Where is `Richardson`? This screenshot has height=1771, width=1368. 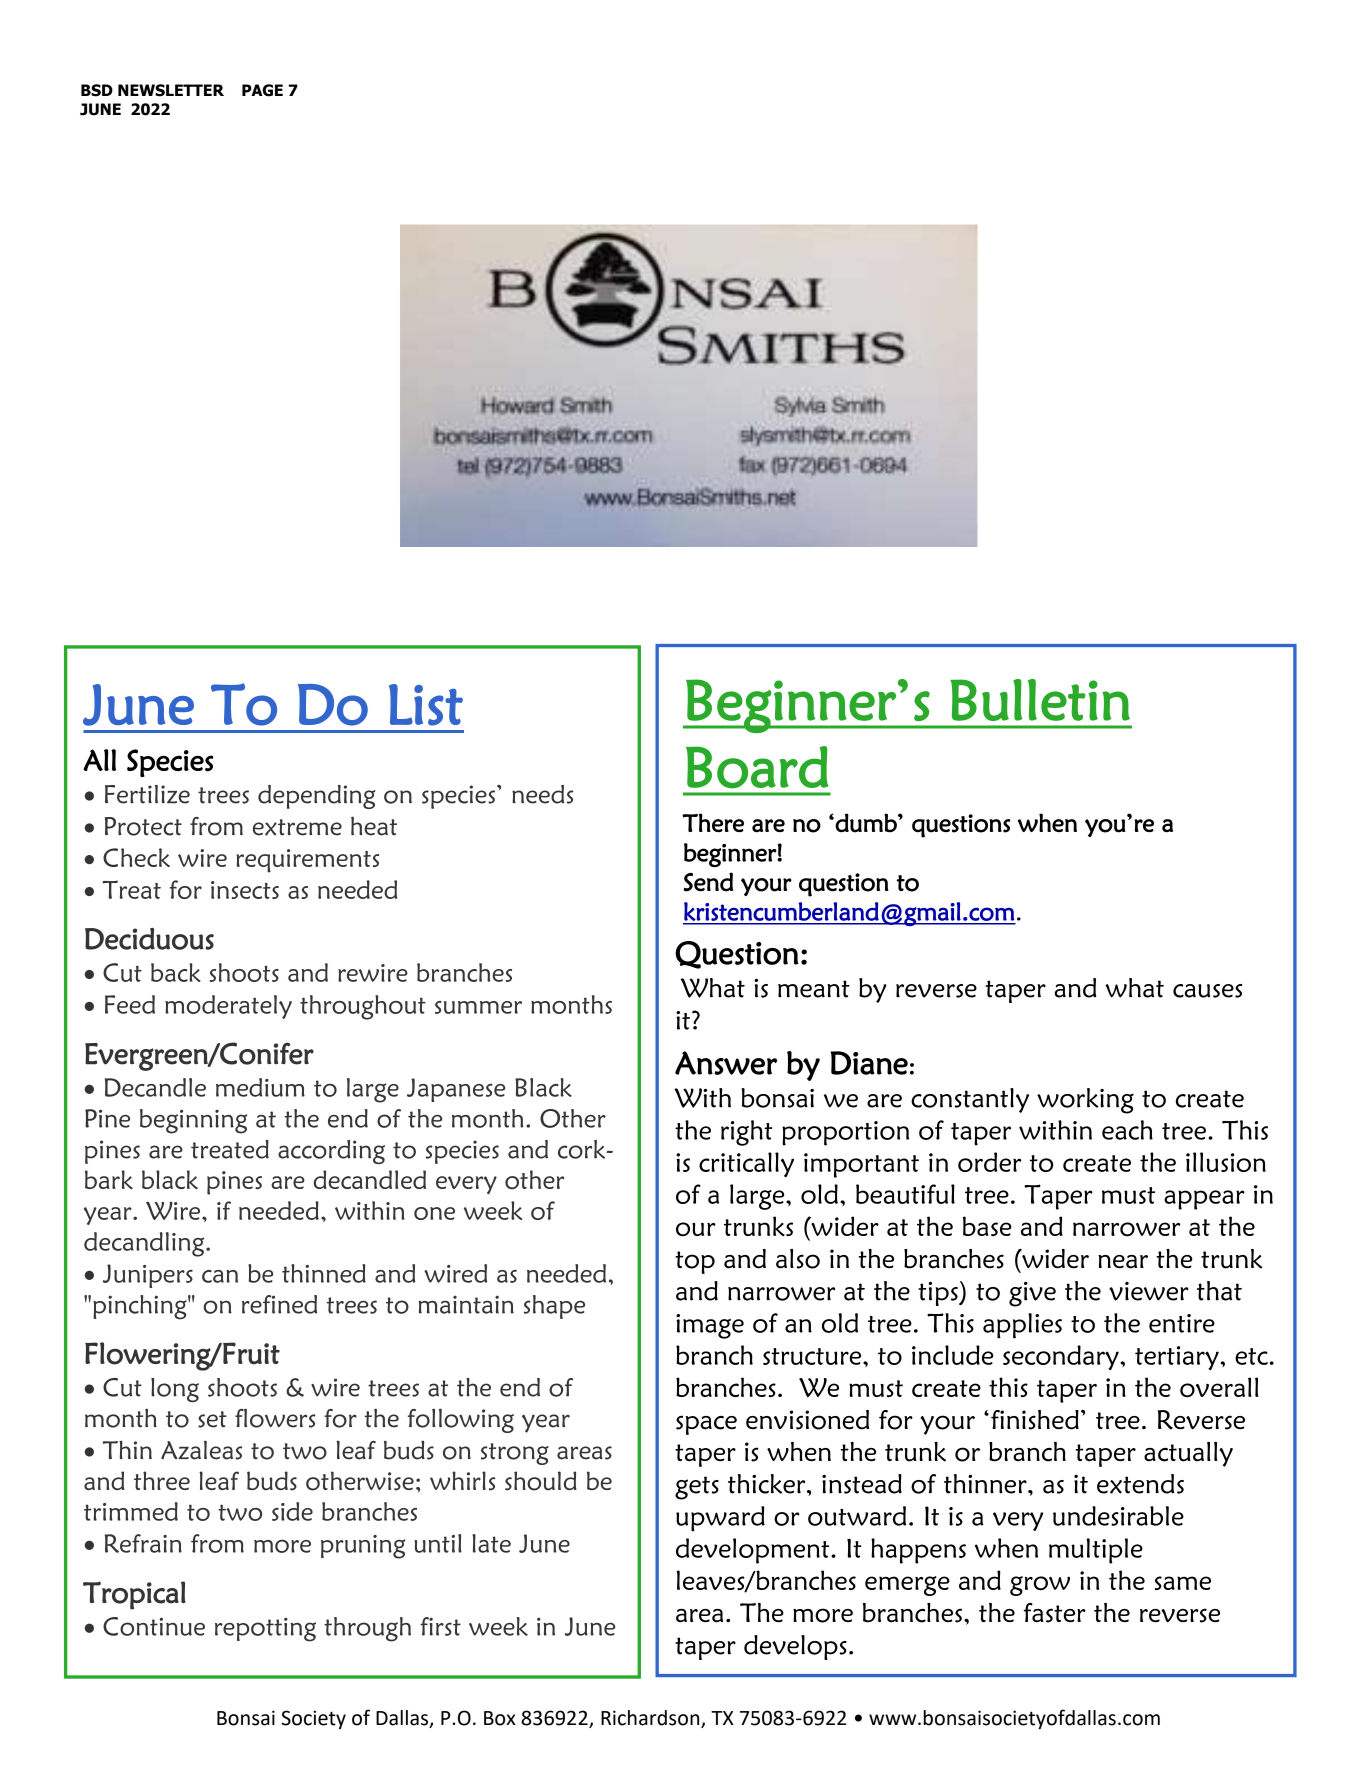
Richardson is located at coordinates (651, 1719).
